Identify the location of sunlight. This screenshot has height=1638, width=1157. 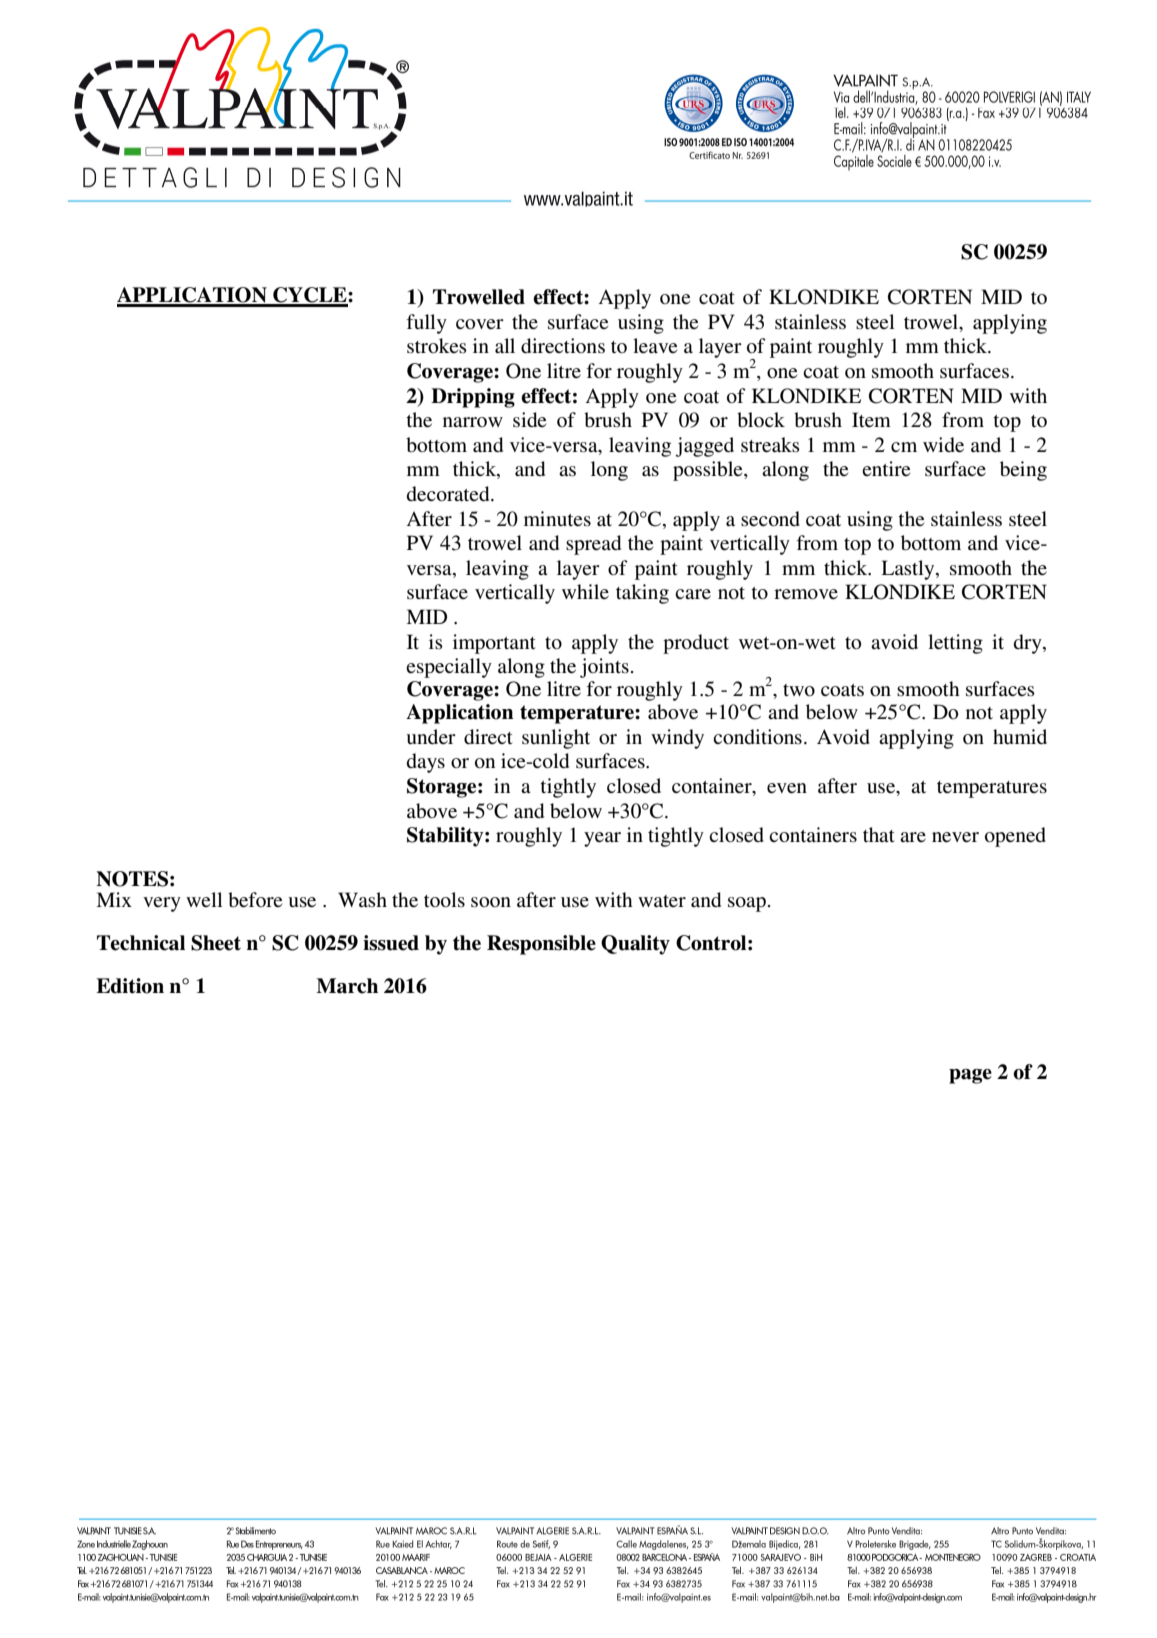
(556, 739).
